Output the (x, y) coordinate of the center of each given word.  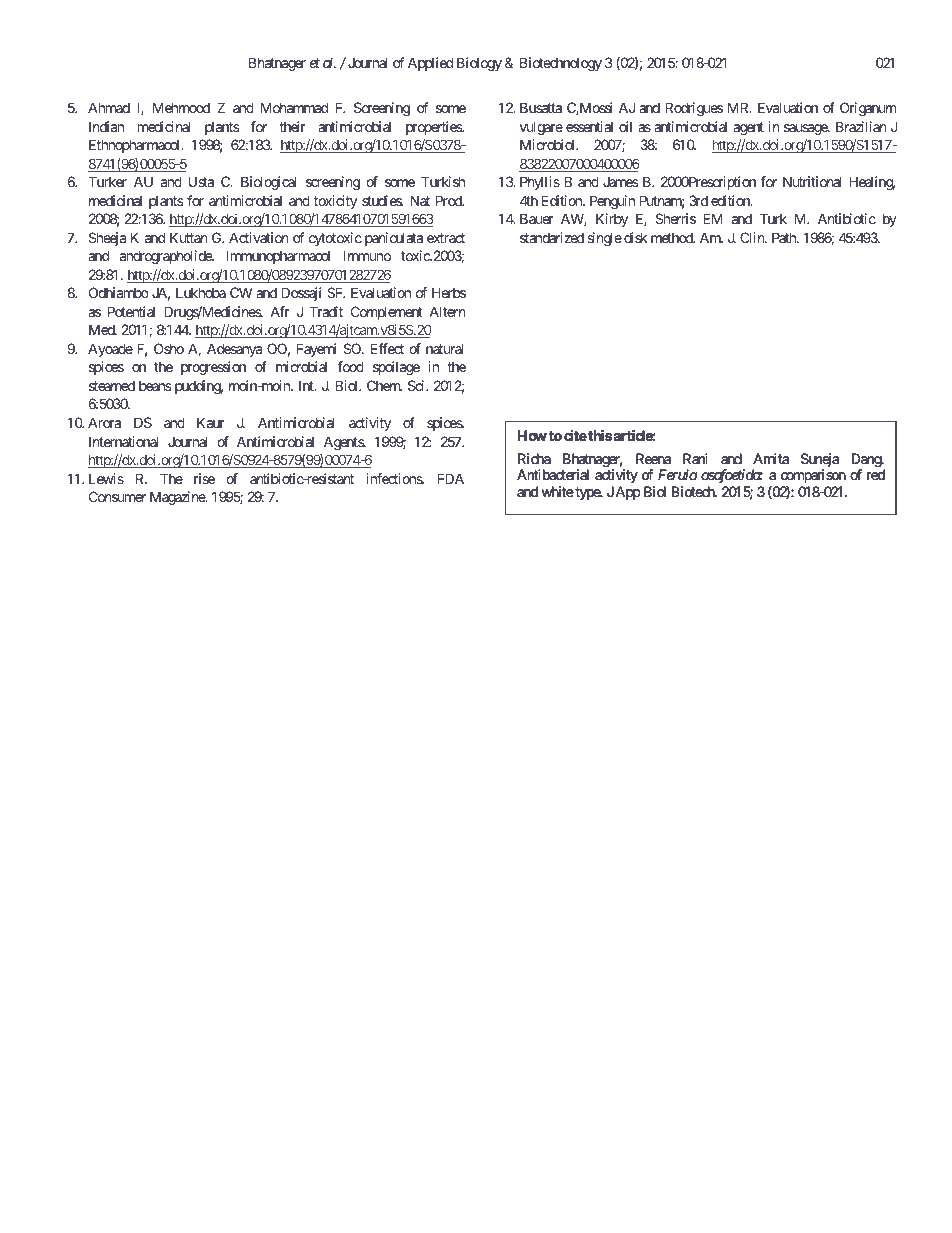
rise (204, 478)
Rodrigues (694, 109)
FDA (451, 478)
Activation (259, 237)
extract (446, 238)
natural (445, 348)
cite (575, 435)
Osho (169, 348)
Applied (430, 64)
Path (785, 237)
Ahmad (109, 107)
